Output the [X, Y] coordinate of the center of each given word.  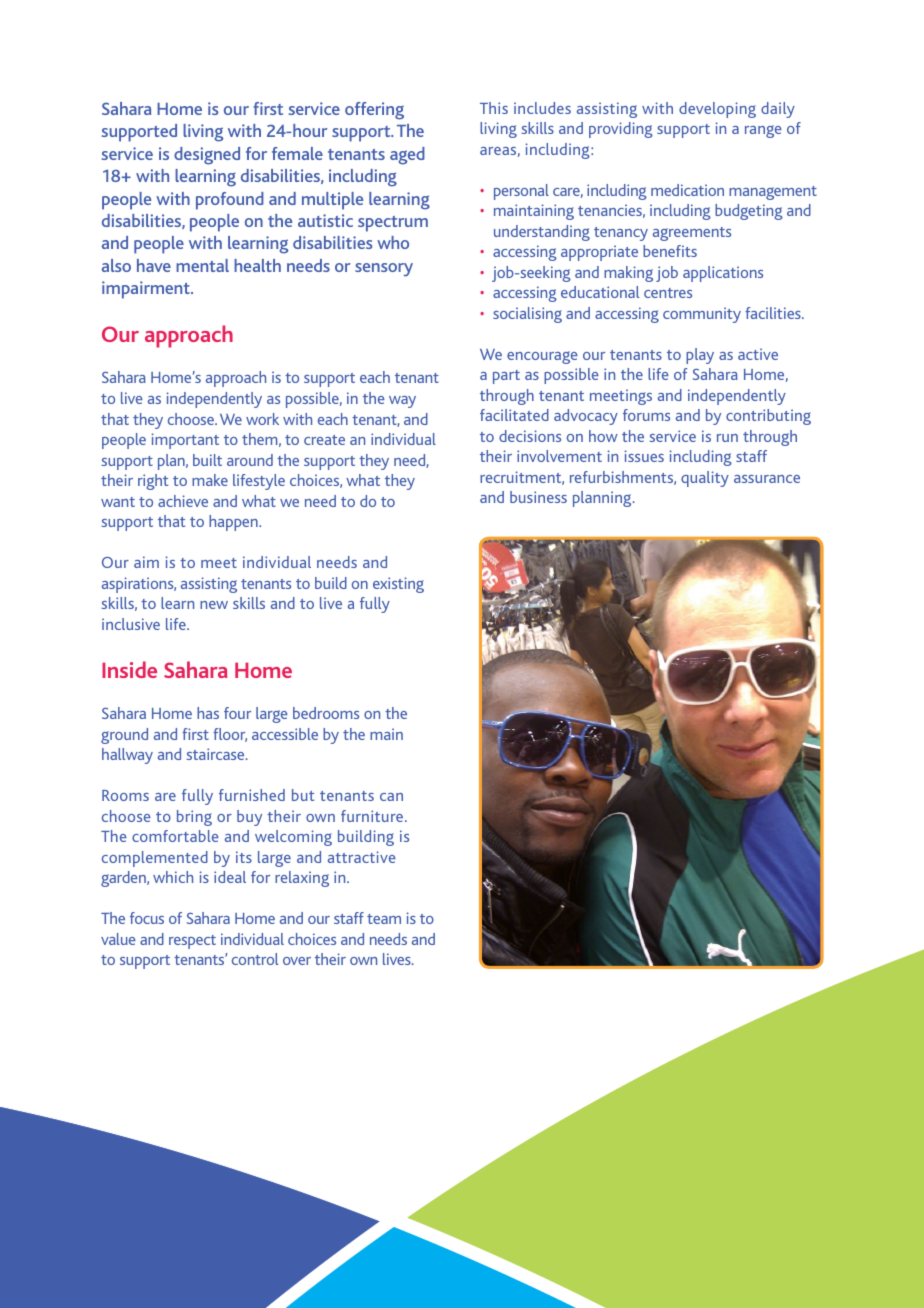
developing [717, 110]
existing [398, 585]
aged [407, 156]
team [384, 919]
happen [234, 523]
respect [192, 942]
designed [207, 156]
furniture [373, 816]
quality [705, 479]
